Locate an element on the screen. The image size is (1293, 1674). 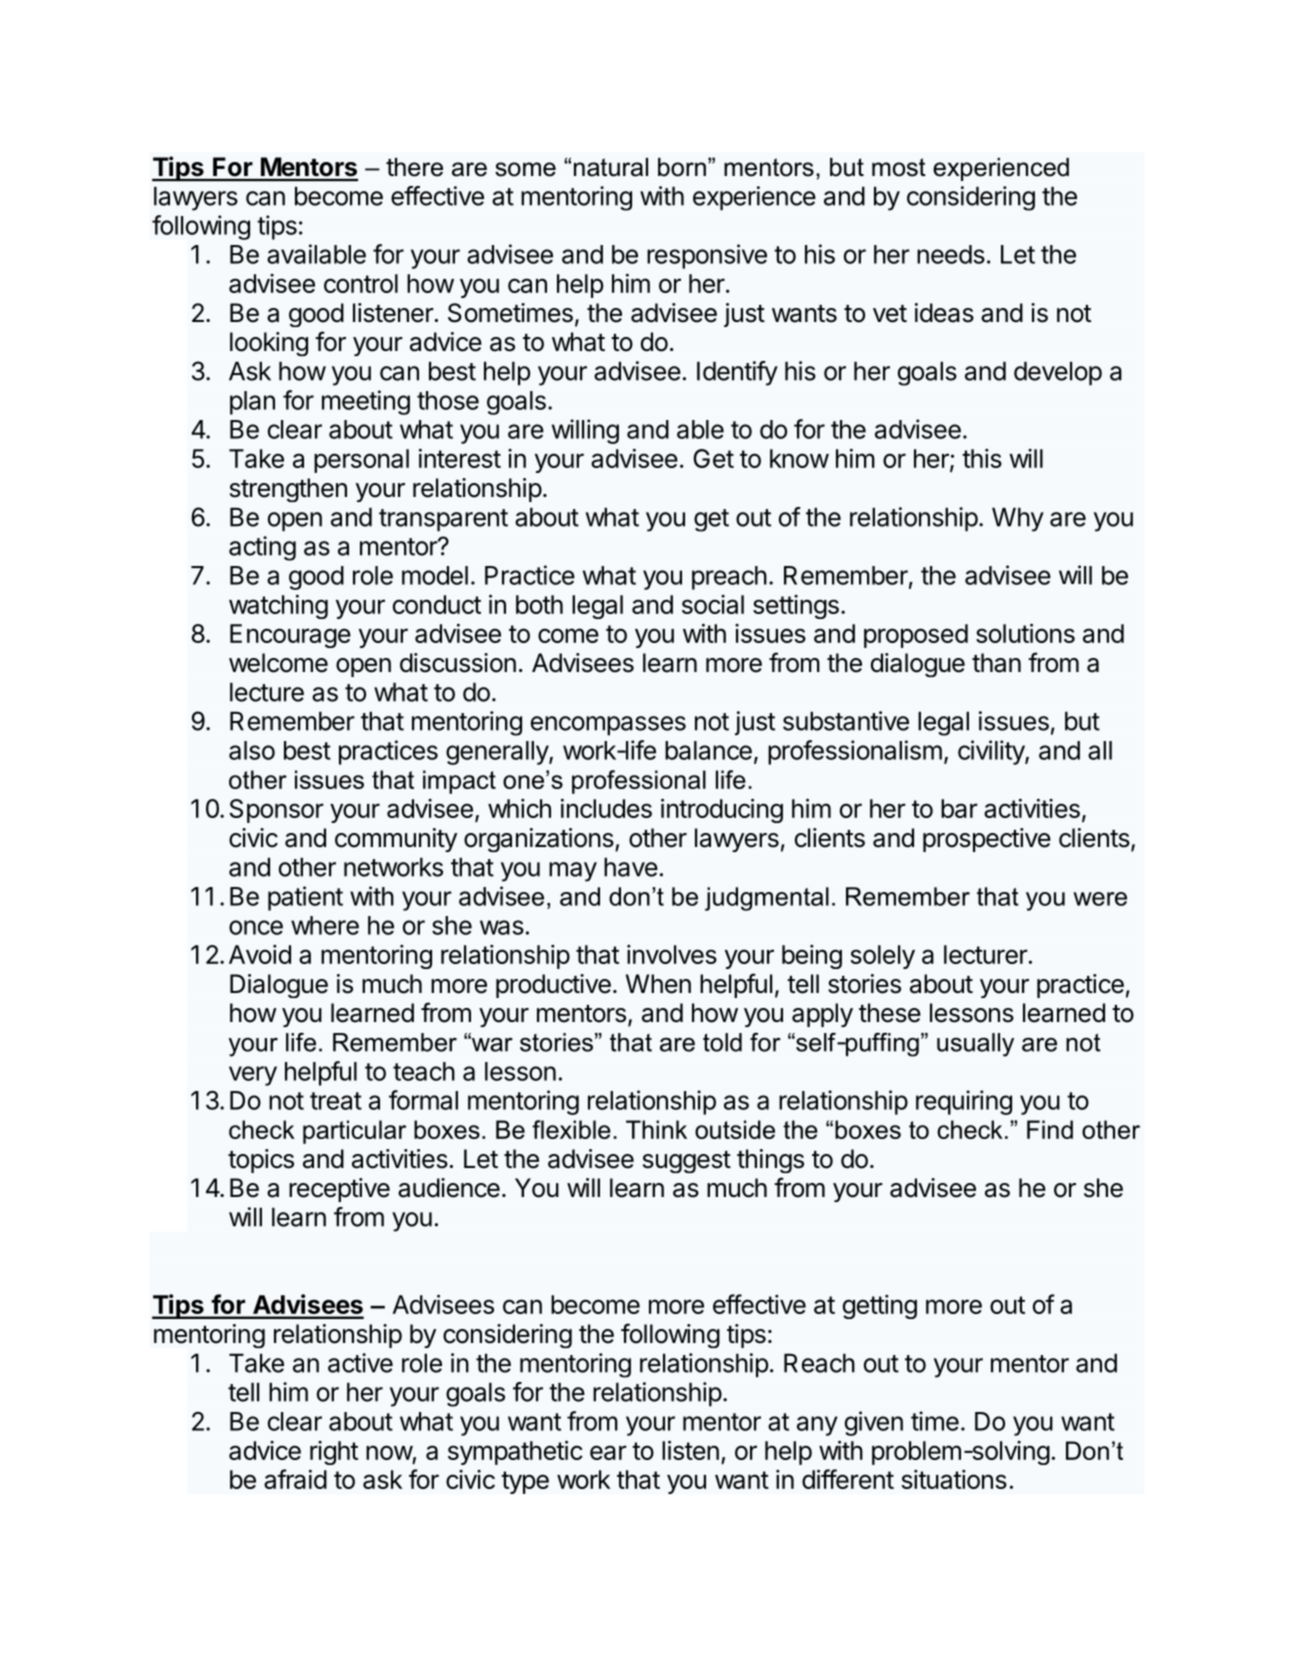
there is located at coordinates (414, 167).
